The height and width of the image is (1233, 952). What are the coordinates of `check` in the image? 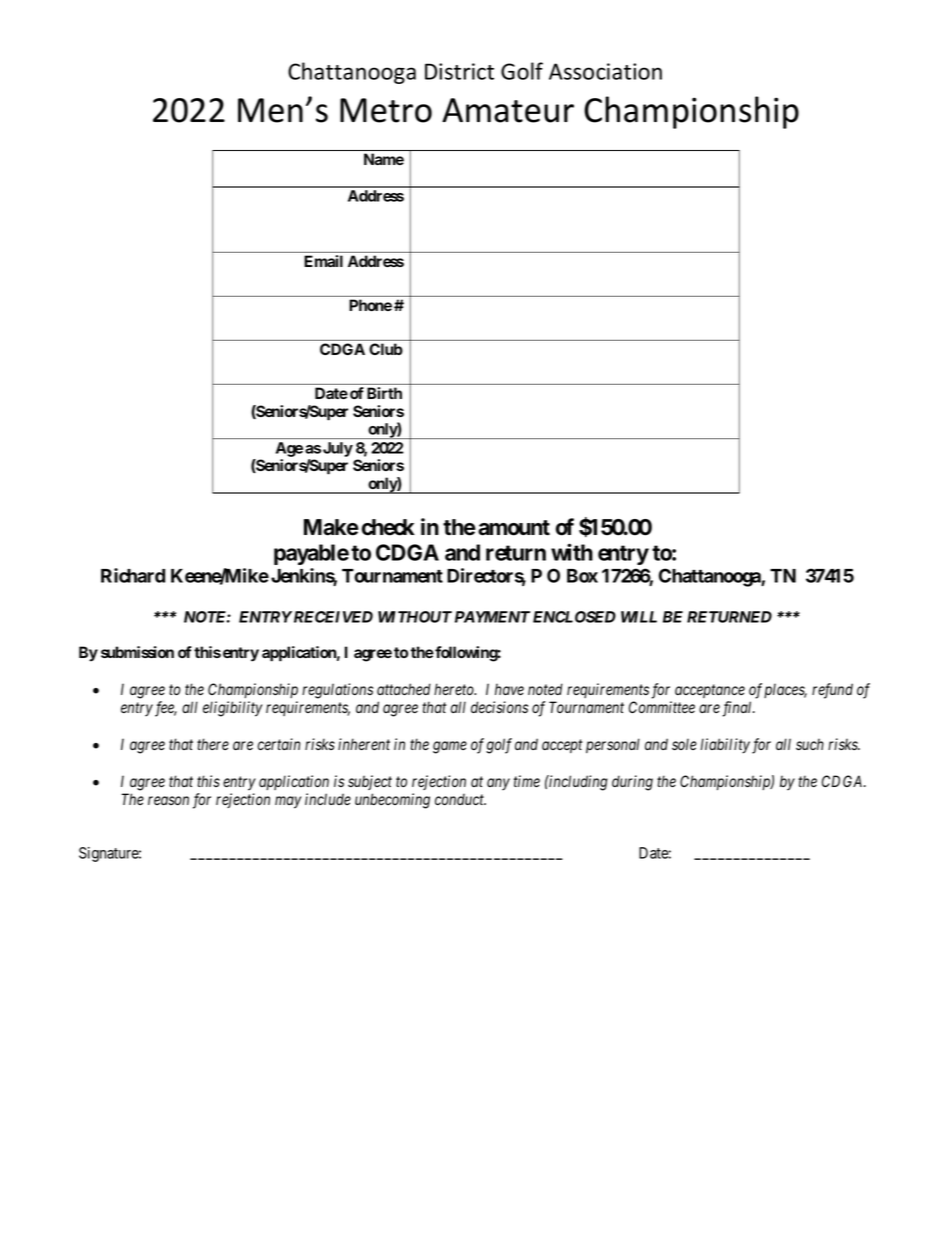 It's located at (388, 527).
